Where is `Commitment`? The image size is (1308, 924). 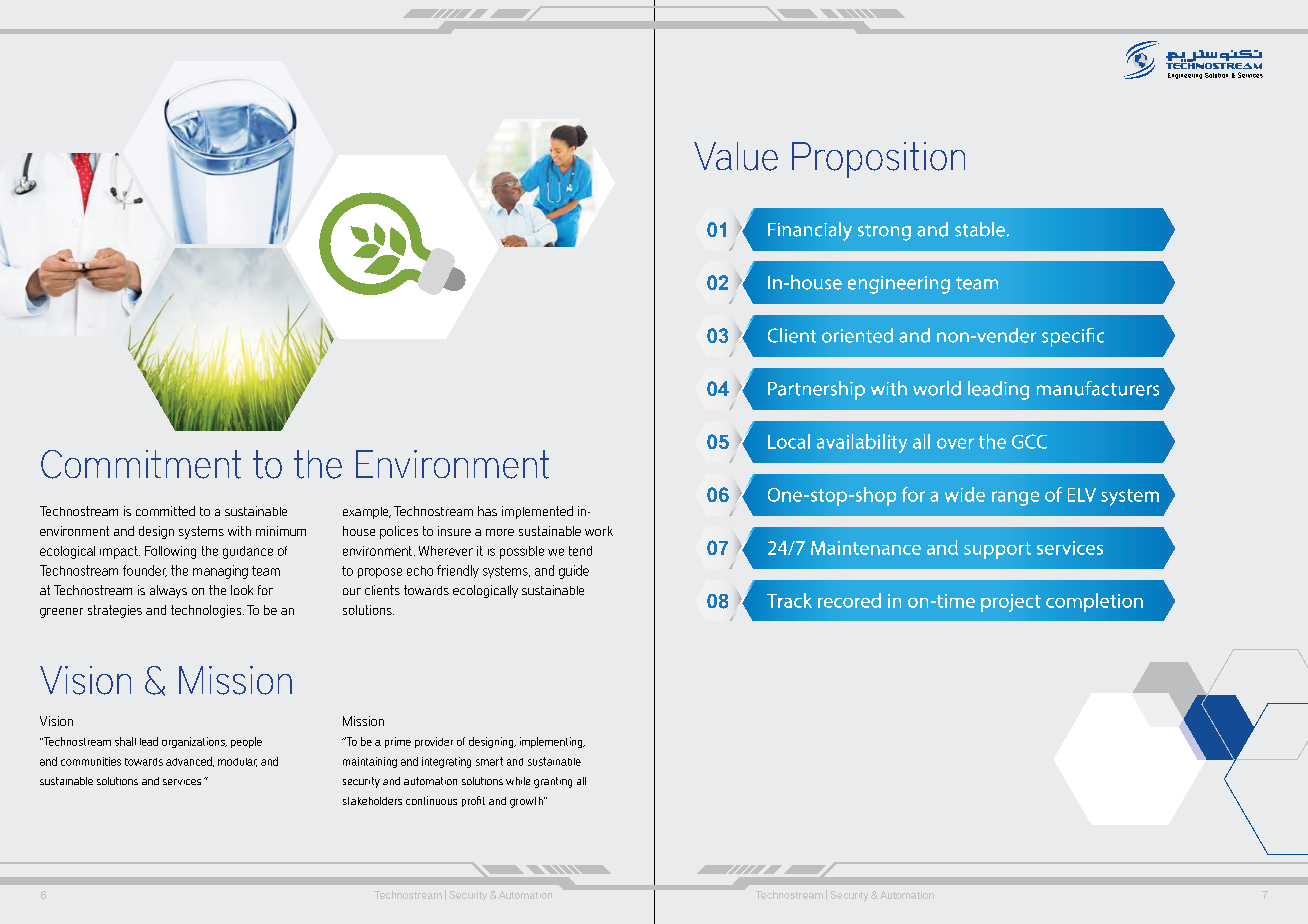 Commitment is located at coordinates (141, 464).
